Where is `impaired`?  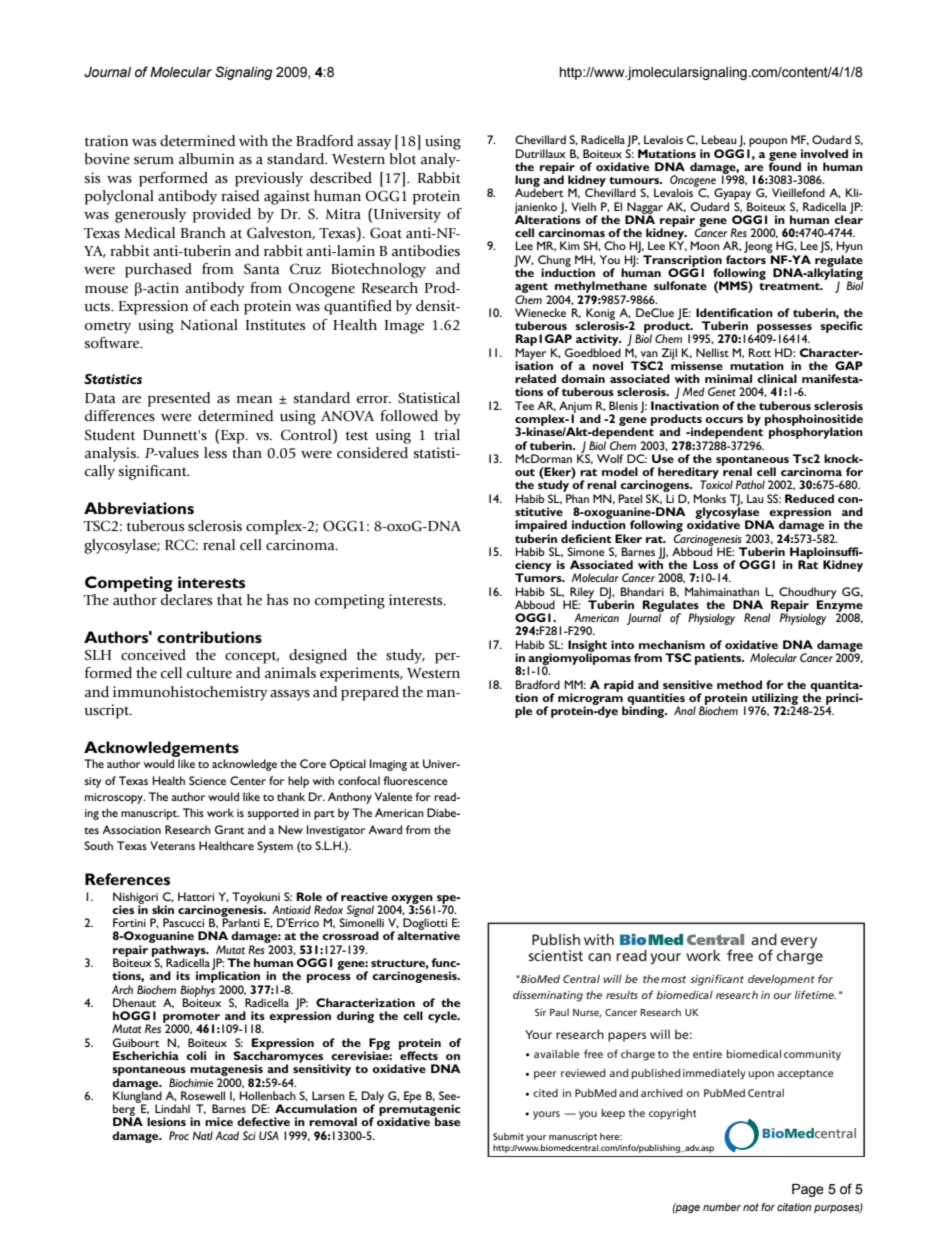 impaired is located at coordinates (541, 527).
